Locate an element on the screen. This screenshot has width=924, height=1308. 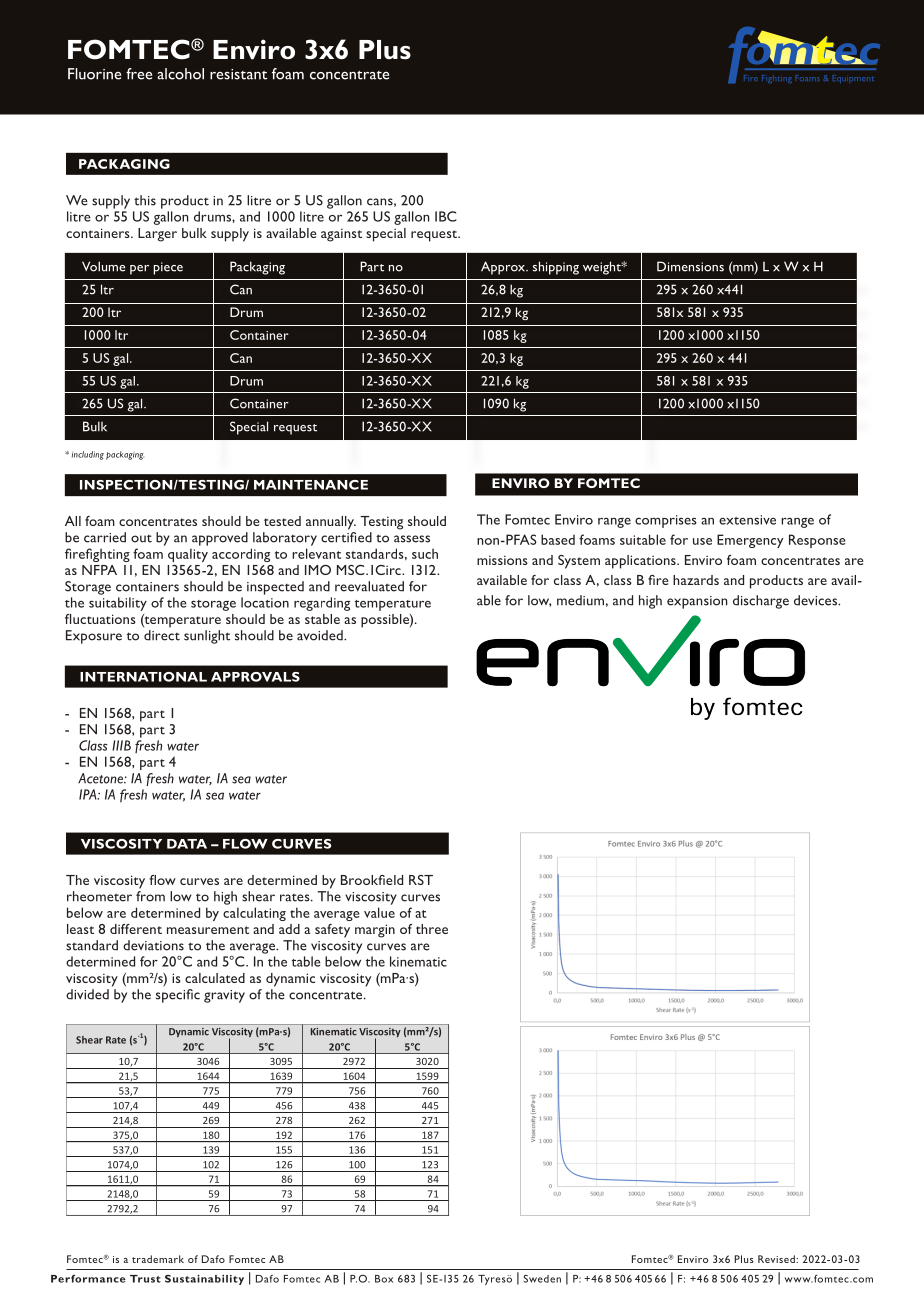
DATA is located at coordinates (187, 844).
